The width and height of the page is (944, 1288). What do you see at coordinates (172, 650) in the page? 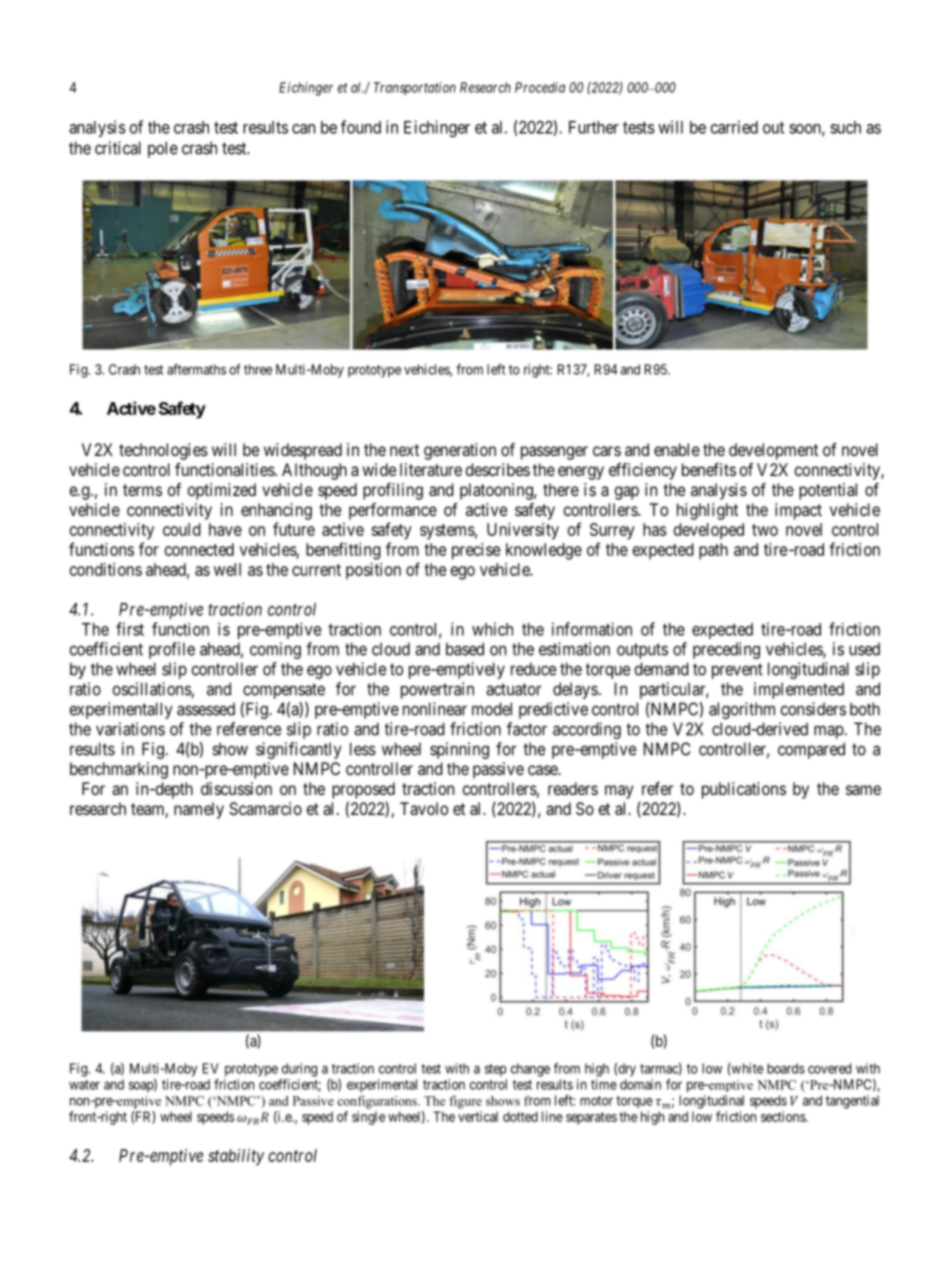
I see `profile` at bounding box center [172, 650].
